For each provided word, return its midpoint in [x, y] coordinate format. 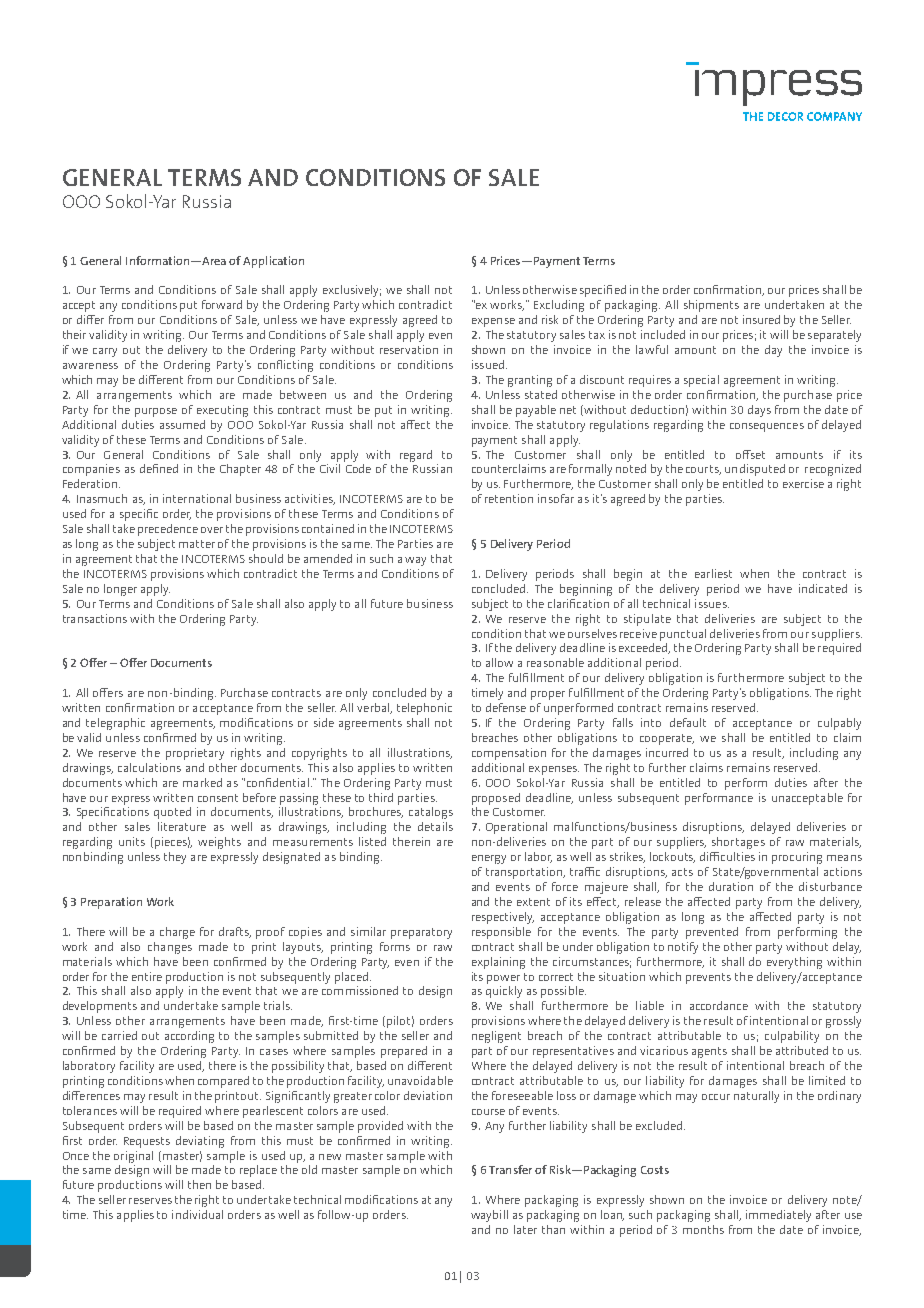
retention [509, 498]
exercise [803, 483]
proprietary [195, 754]
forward [222, 304]
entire [147, 976]
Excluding [559, 306]
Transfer [510, 1169]
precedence [168, 530]
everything [794, 963]
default [688, 722]
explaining [498, 963]
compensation [509, 754]
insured [761, 319]
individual [197, 1214]
